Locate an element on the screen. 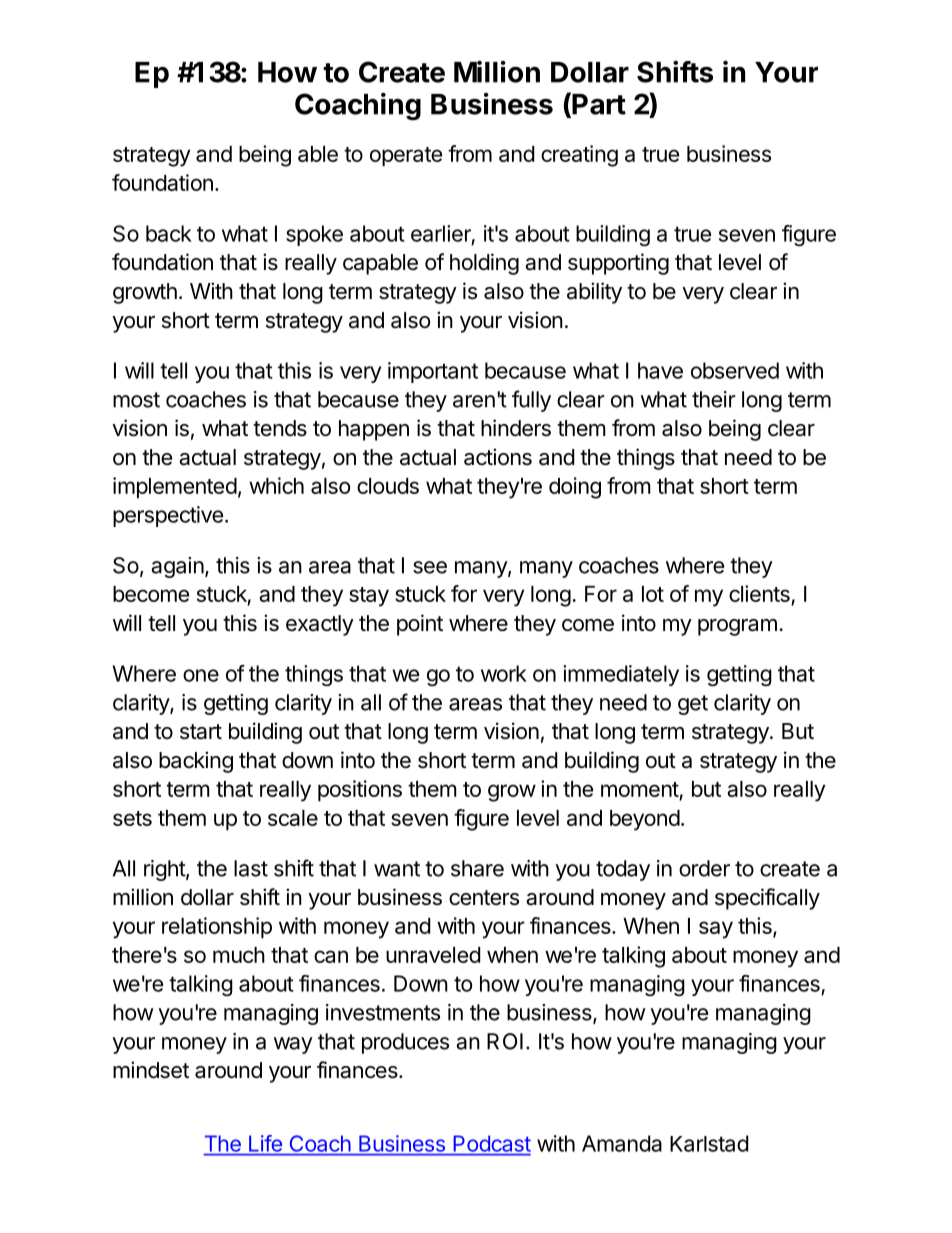  have is located at coordinates (660, 370).
